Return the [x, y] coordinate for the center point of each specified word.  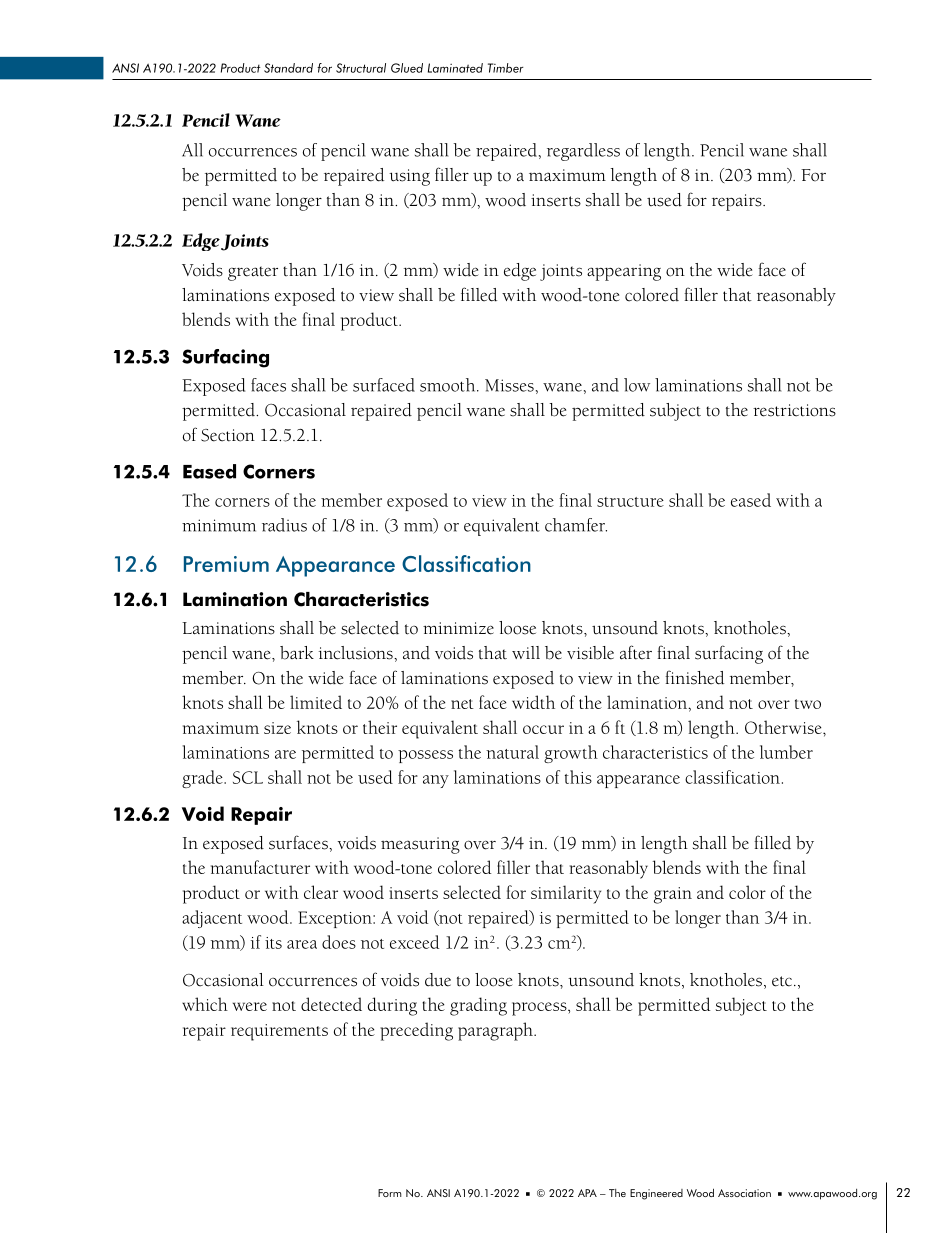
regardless [583, 152]
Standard [288, 68]
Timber [506, 68]
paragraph [496, 1031]
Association [744, 1193]
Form [390, 1193]
